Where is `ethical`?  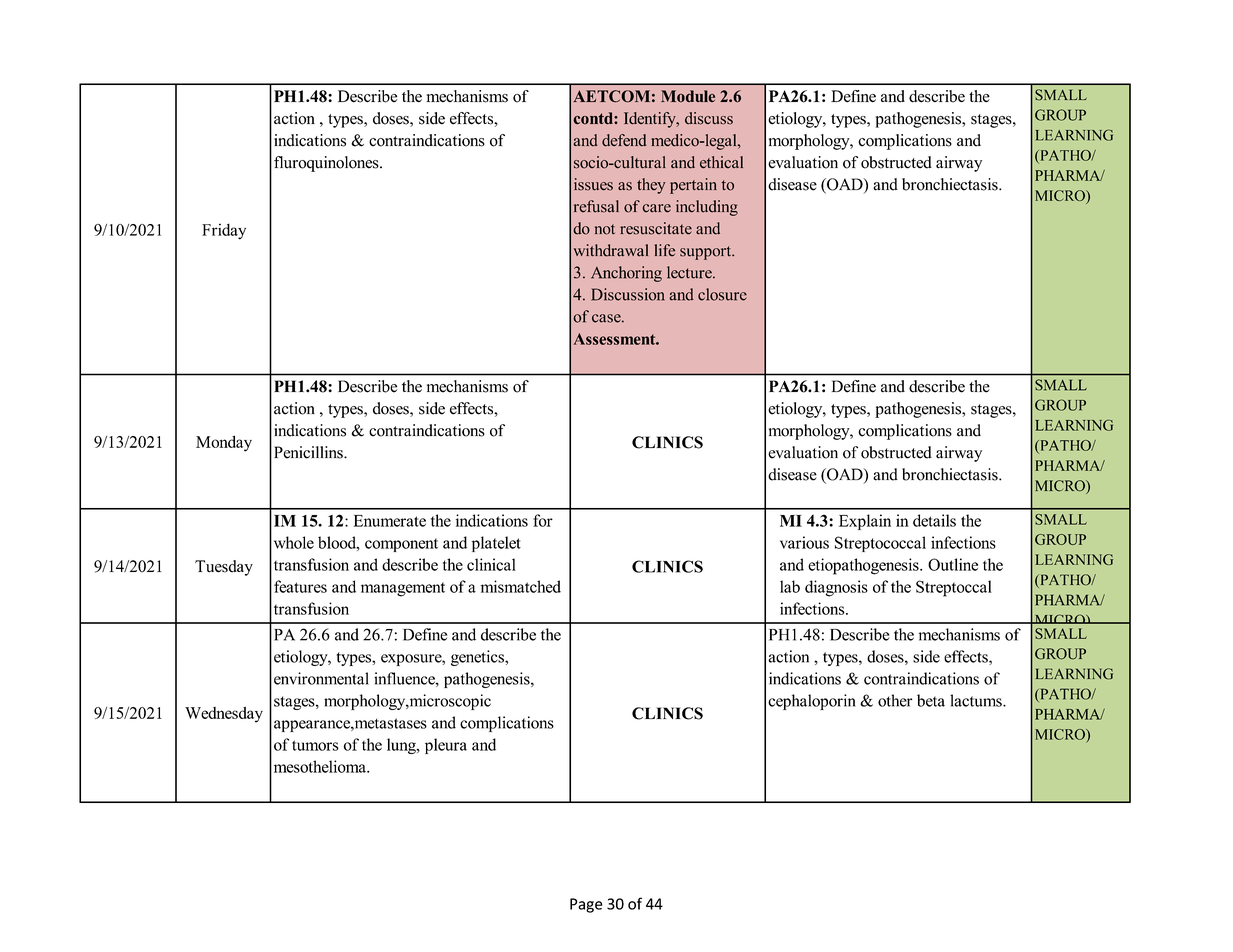
ethical is located at coordinates (721, 162).
